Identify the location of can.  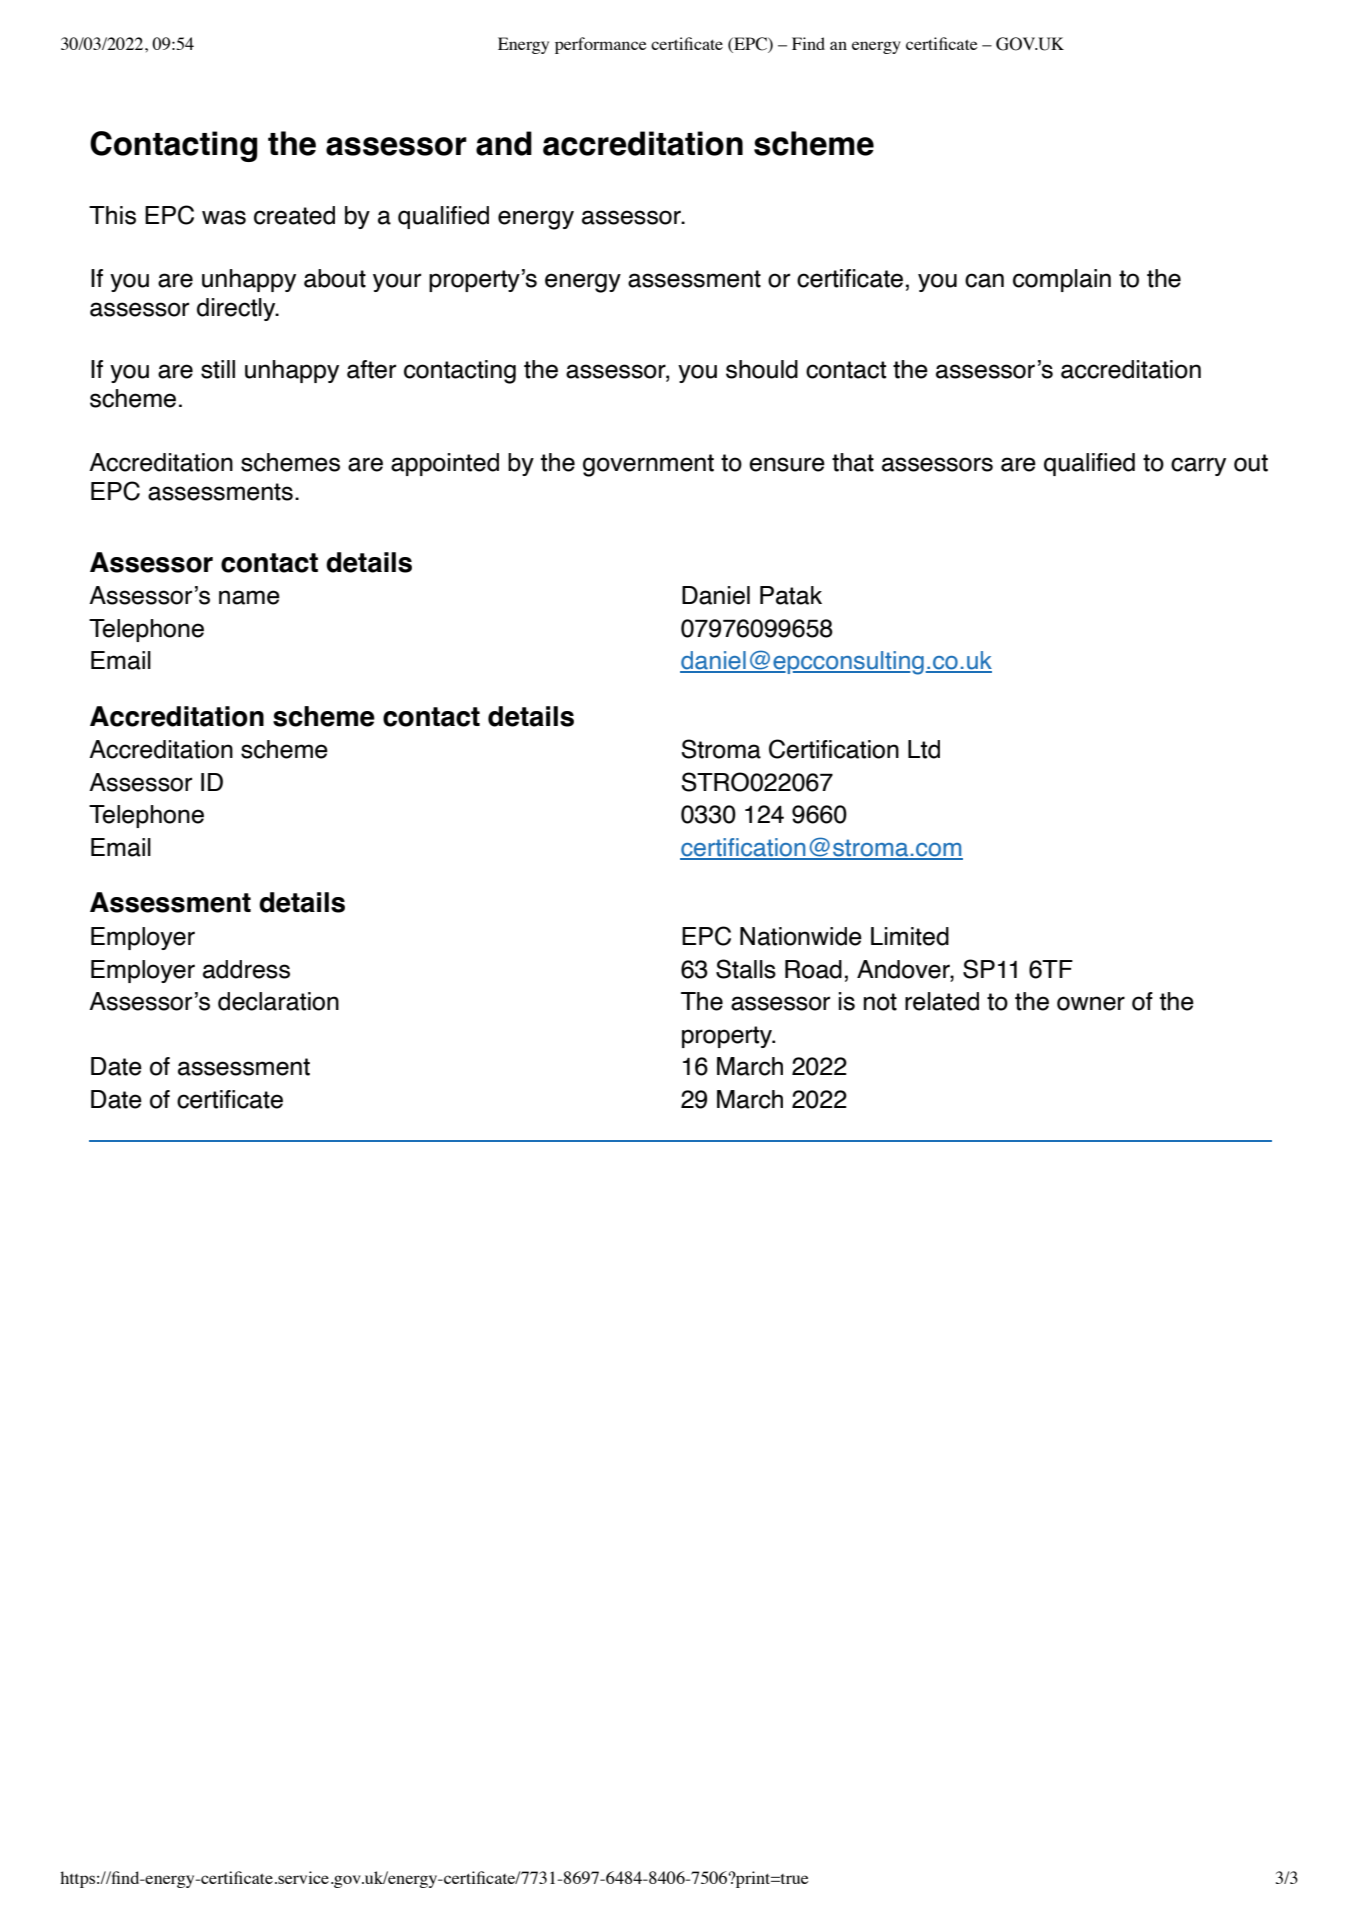
(984, 280).
